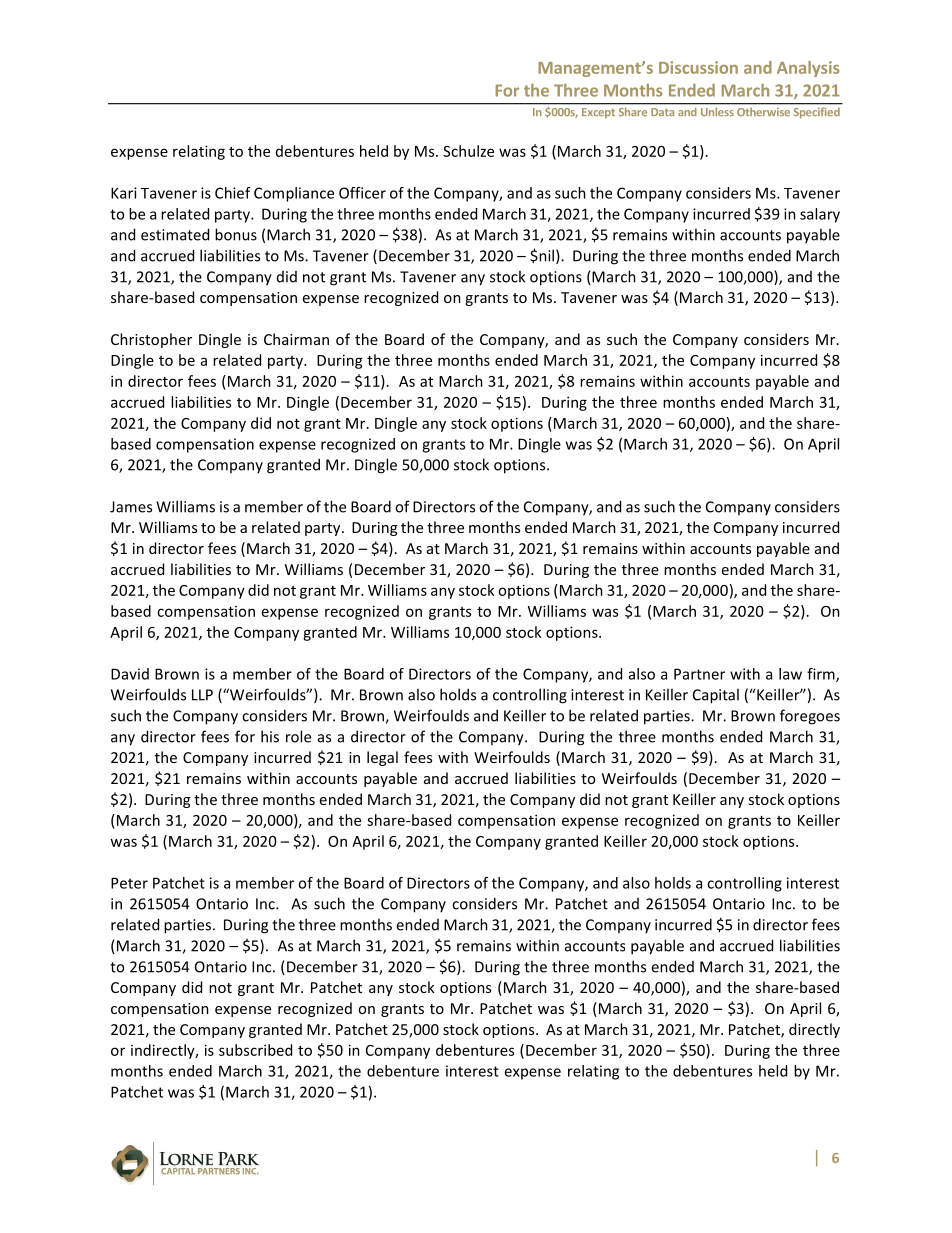 Image resolution: width=952 pixels, height=1233 pixels. Describe the element at coordinates (810, 717) in the screenshot. I see `foregoes` at that location.
